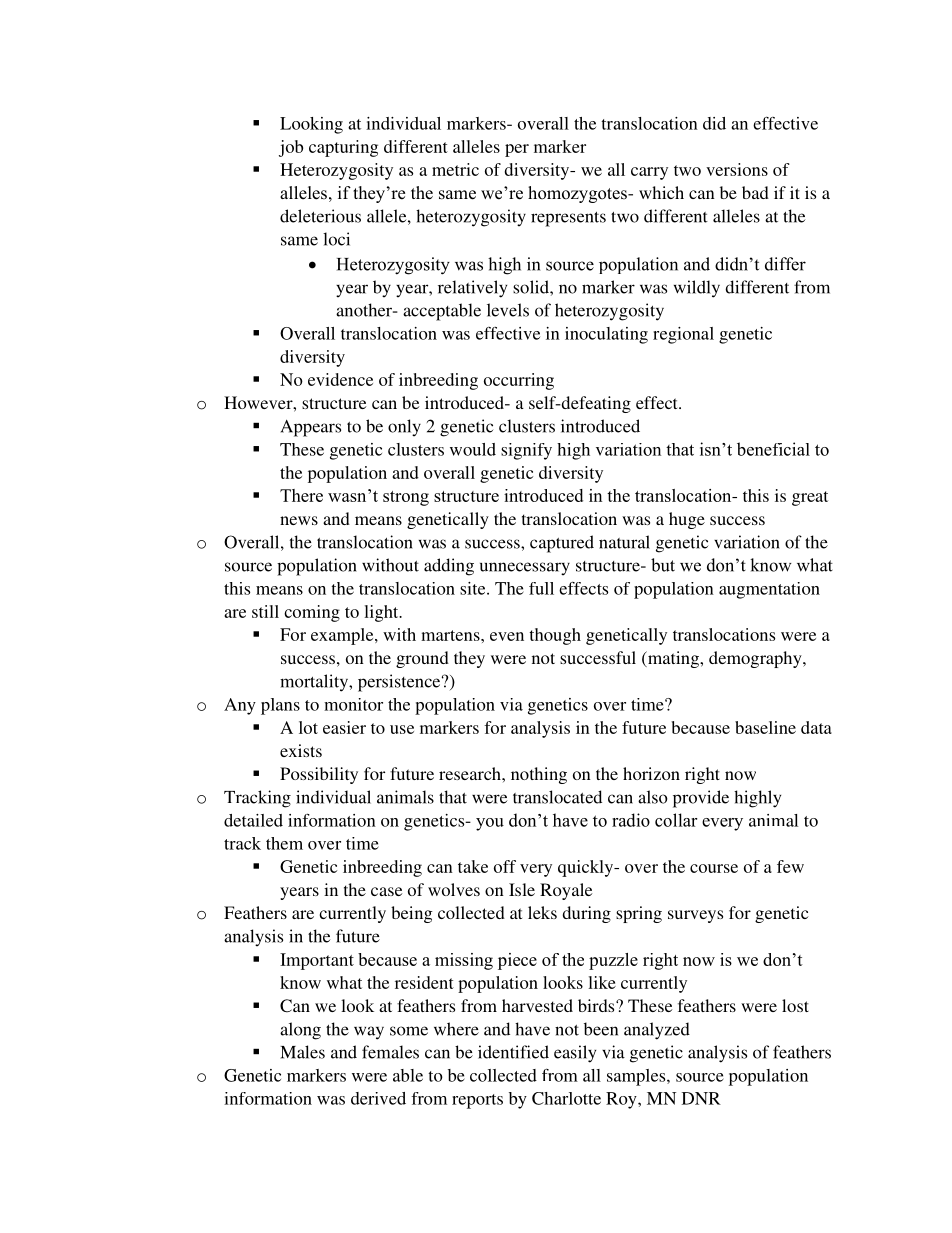 The image size is (952, 1233). I want to click on identified, so click(513, 1052).
